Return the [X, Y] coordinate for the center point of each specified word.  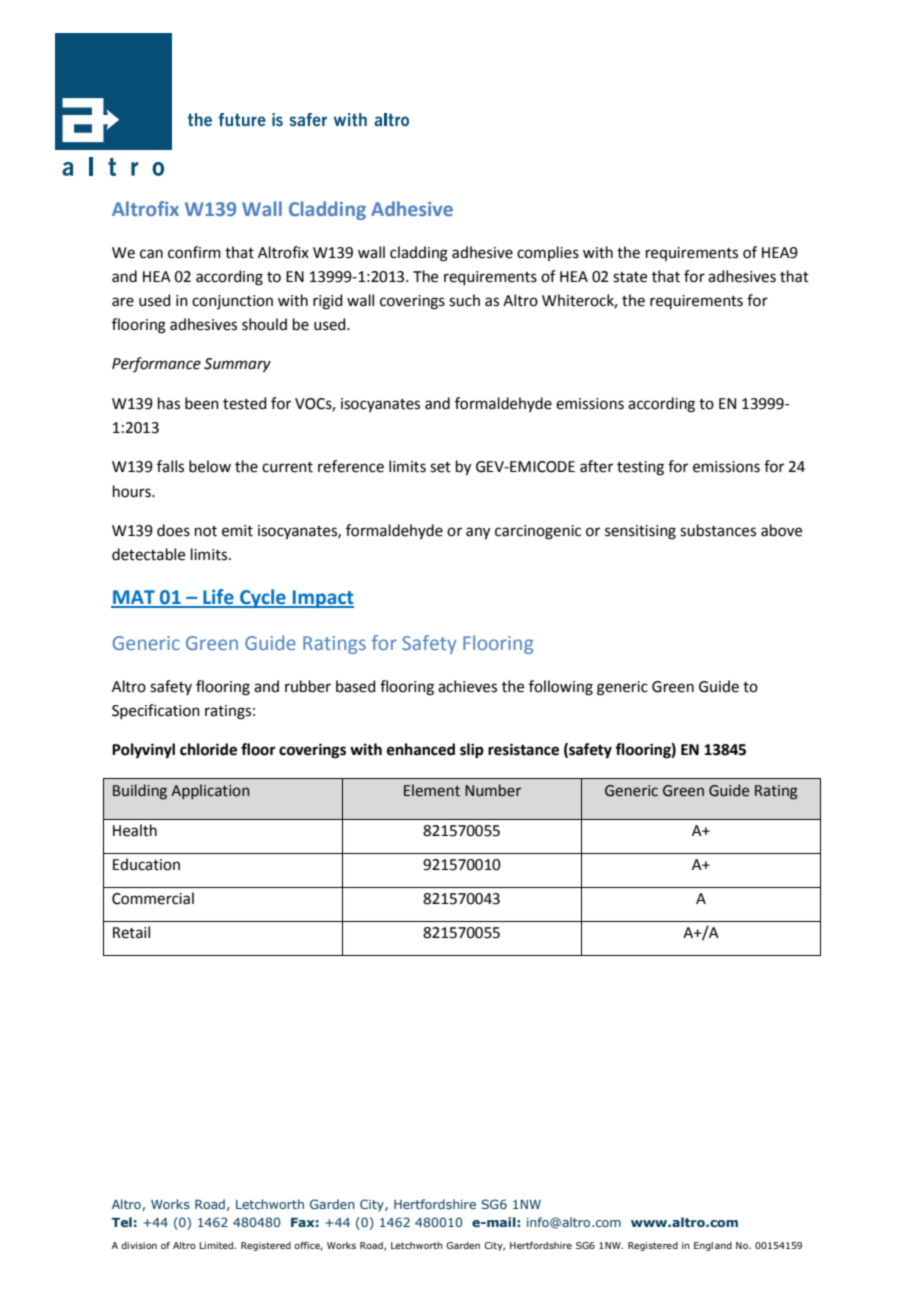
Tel [122, 1222]
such [464, 300]
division [139, 1245]
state [630, 277]
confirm [194, 252]
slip [472, 751]
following [561, 688]
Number [493, 790]
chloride [208, 749]
